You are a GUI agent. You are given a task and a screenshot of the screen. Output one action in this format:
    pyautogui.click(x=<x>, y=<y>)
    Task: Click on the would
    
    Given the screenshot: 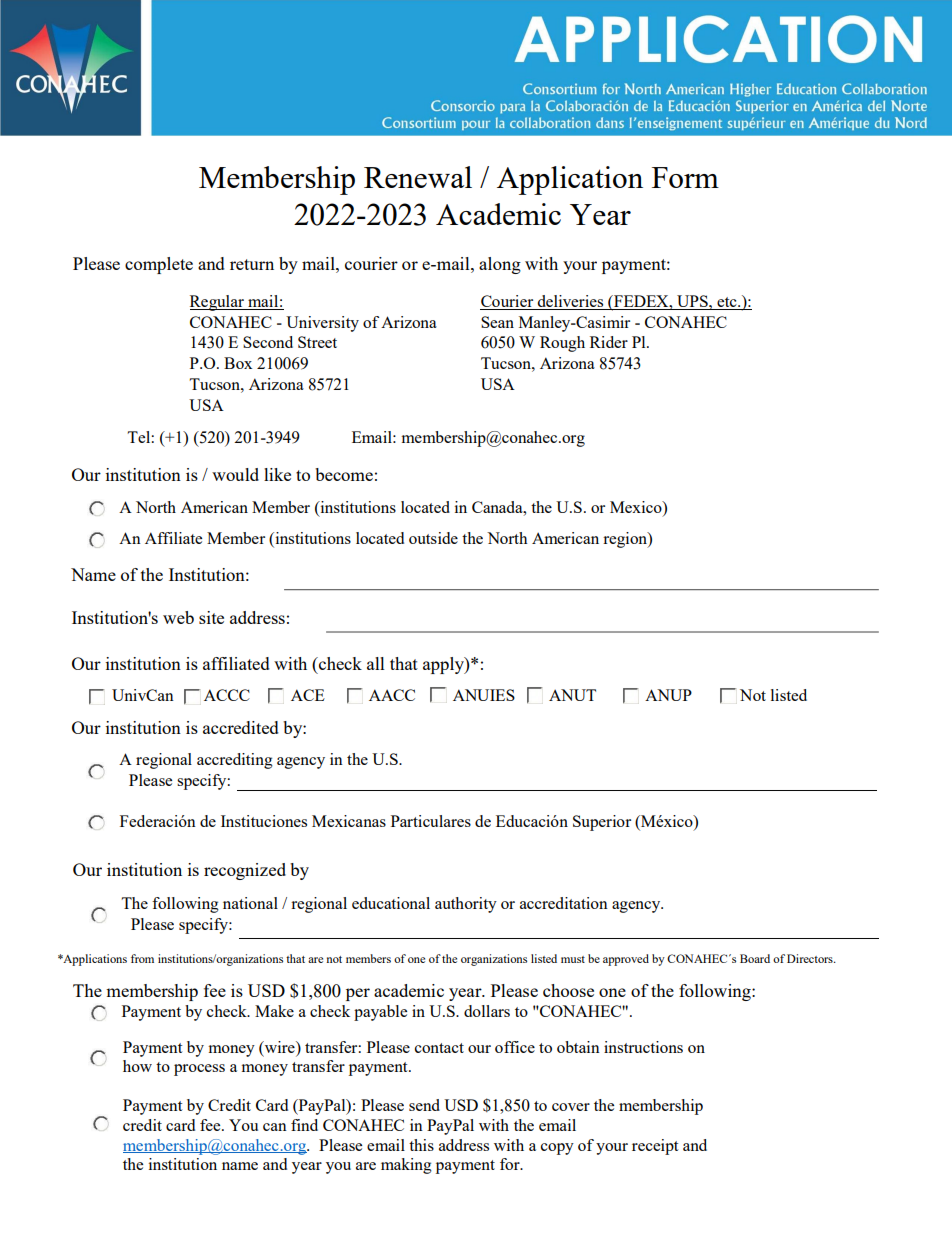 What is the action you would take?
    pyautogui.click(x=235, y=474)
